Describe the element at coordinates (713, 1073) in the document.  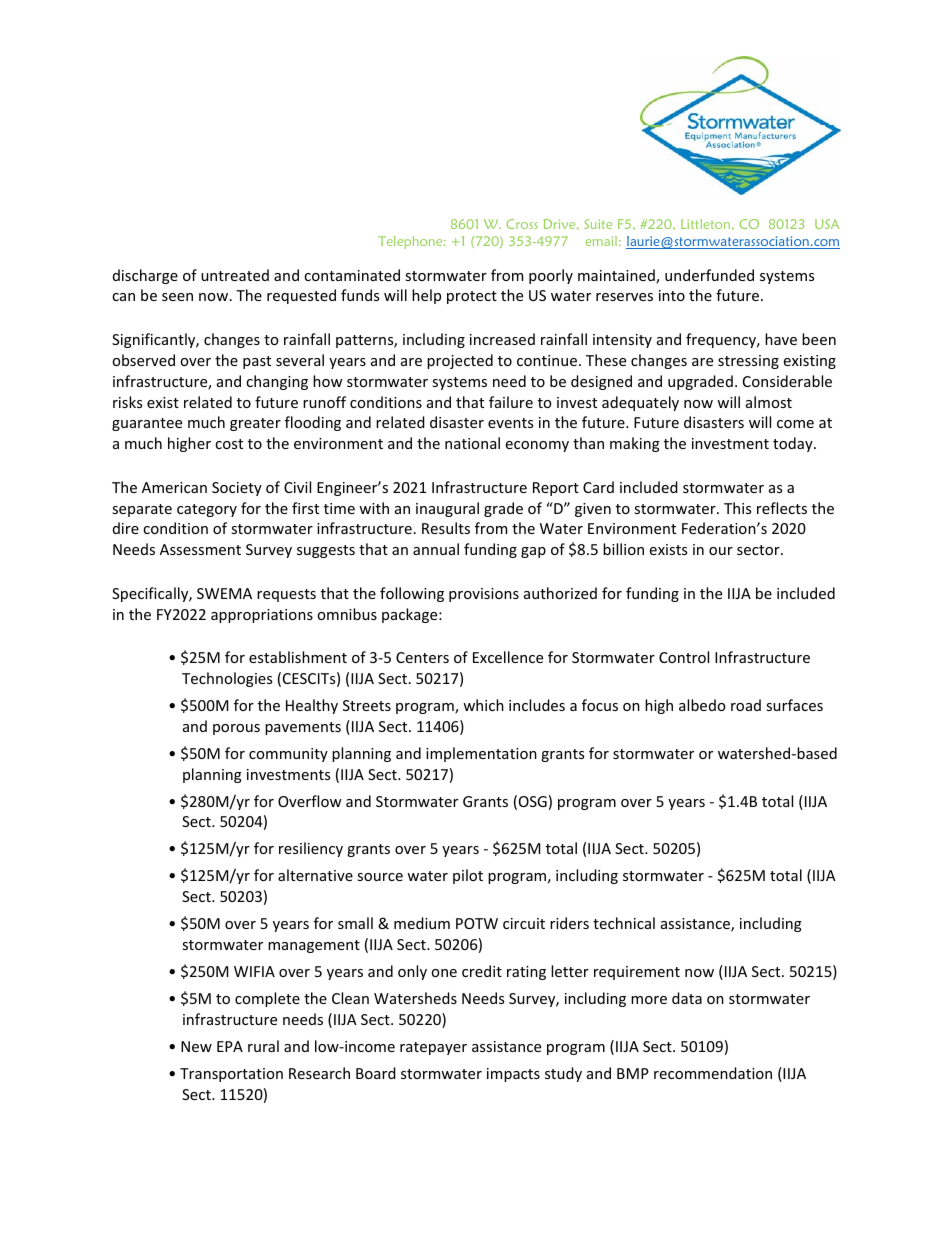
I see `recommendation` at that location.
